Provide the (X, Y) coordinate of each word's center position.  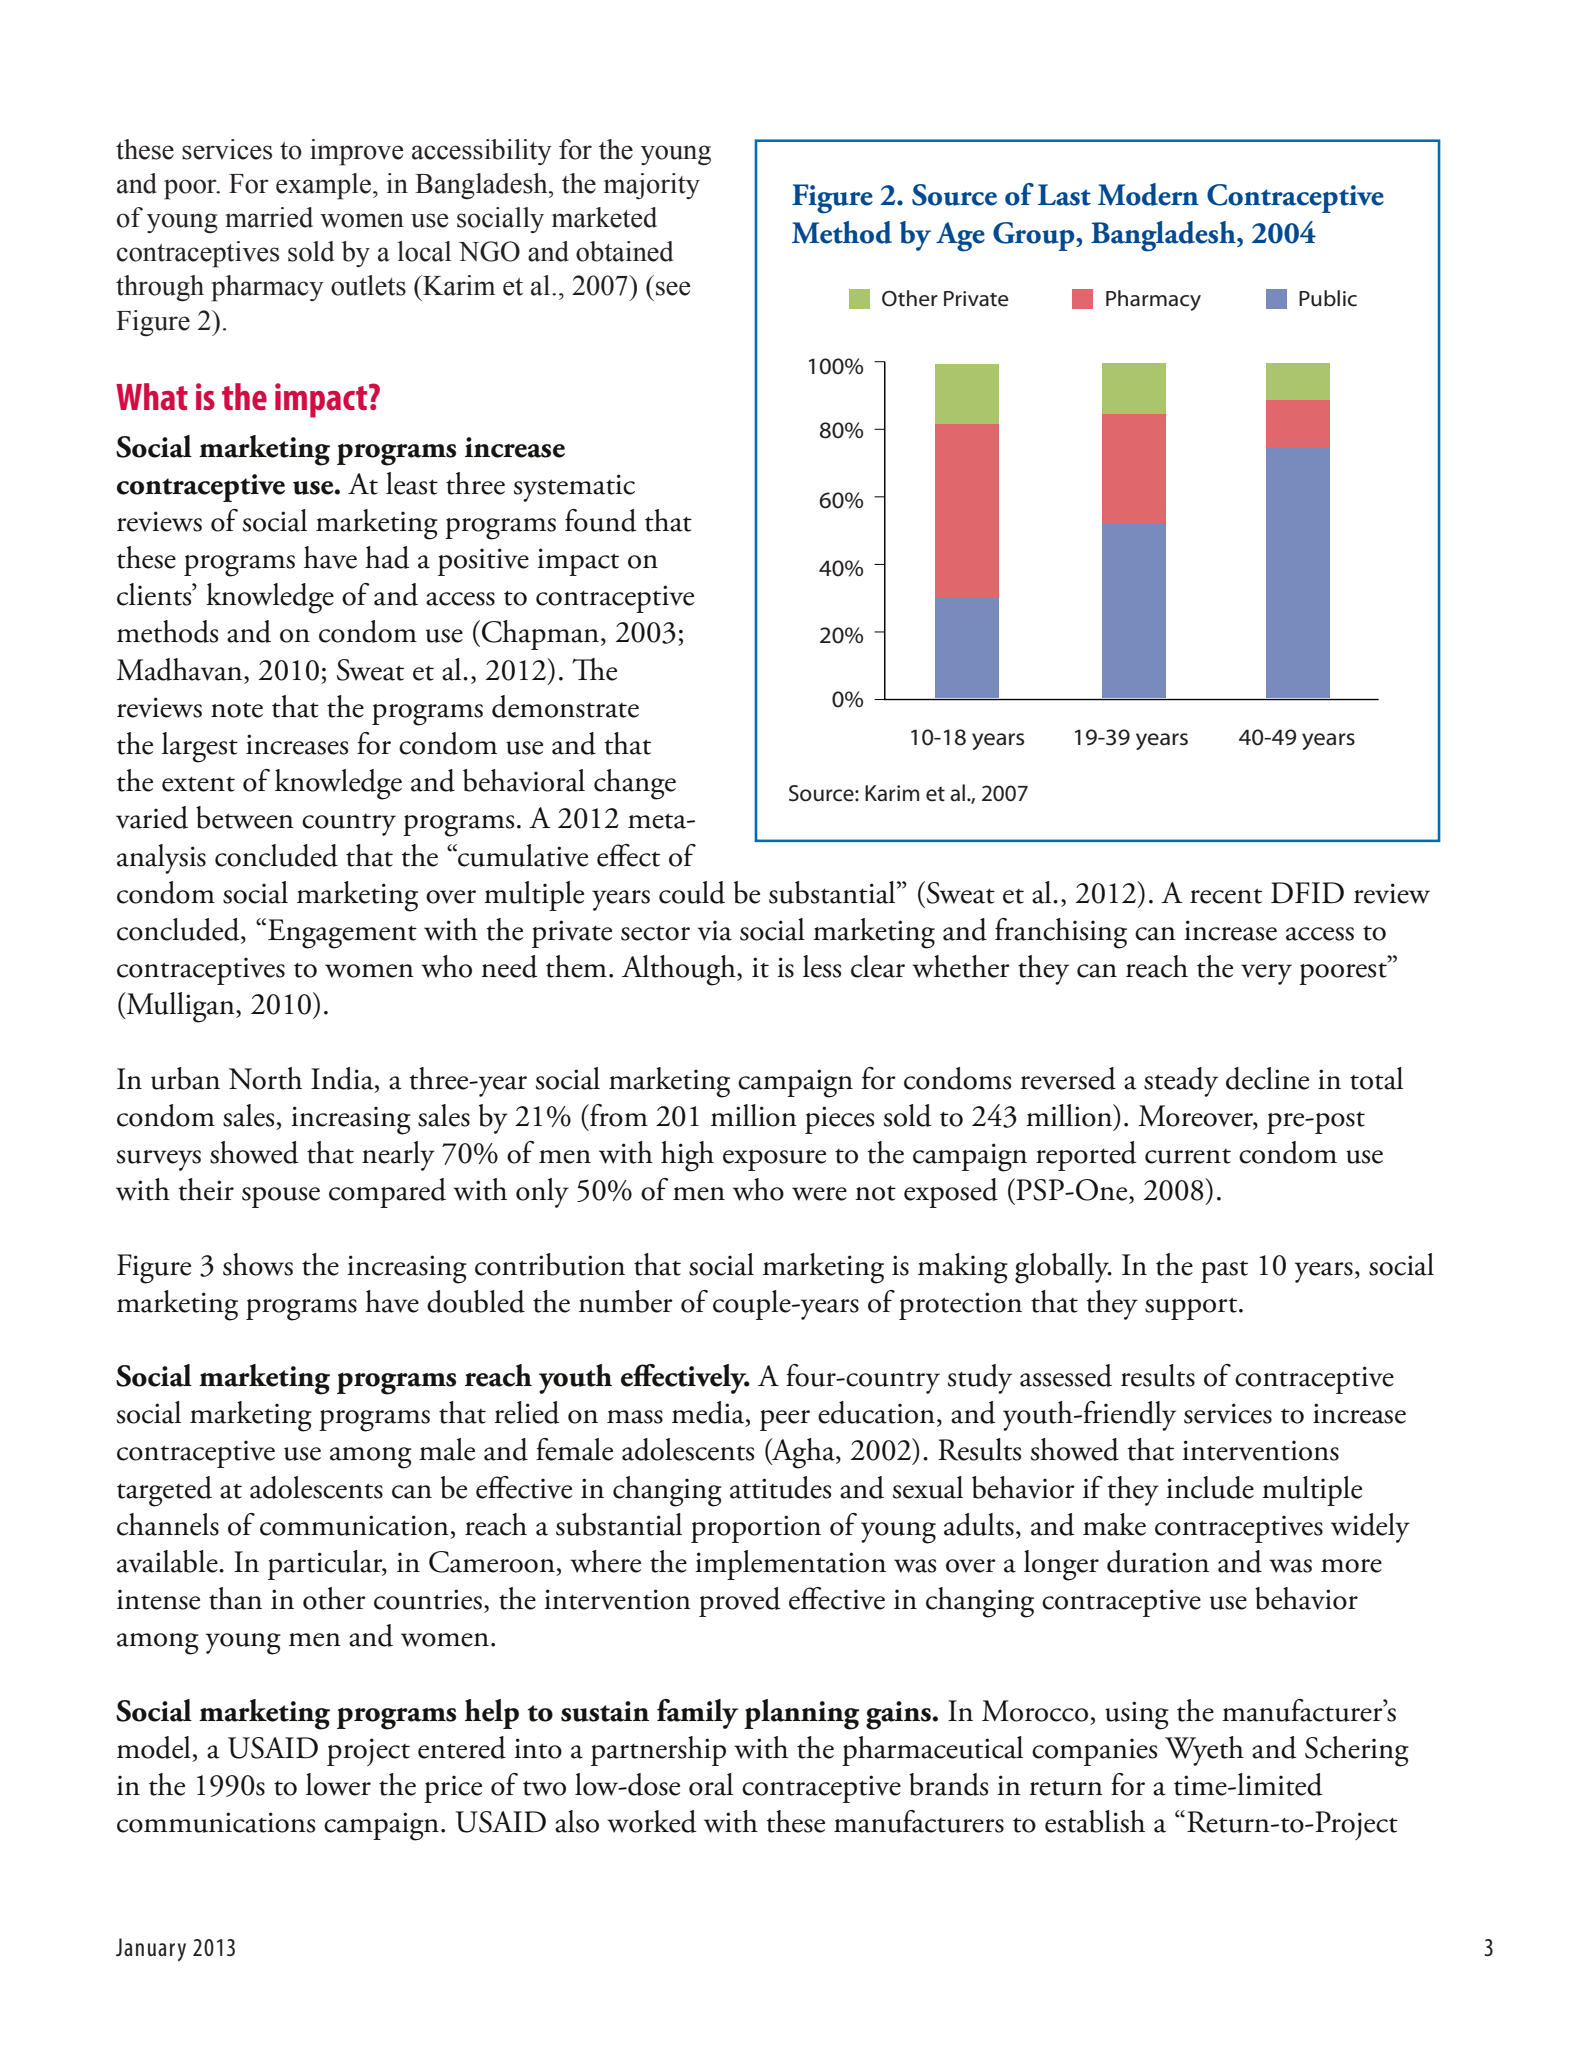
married (269, 217)
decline (1267, 1078)
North (265, 1078)
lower (338, 1784)
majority (652, 186)
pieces (839, 1120)
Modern (1148, 194)
